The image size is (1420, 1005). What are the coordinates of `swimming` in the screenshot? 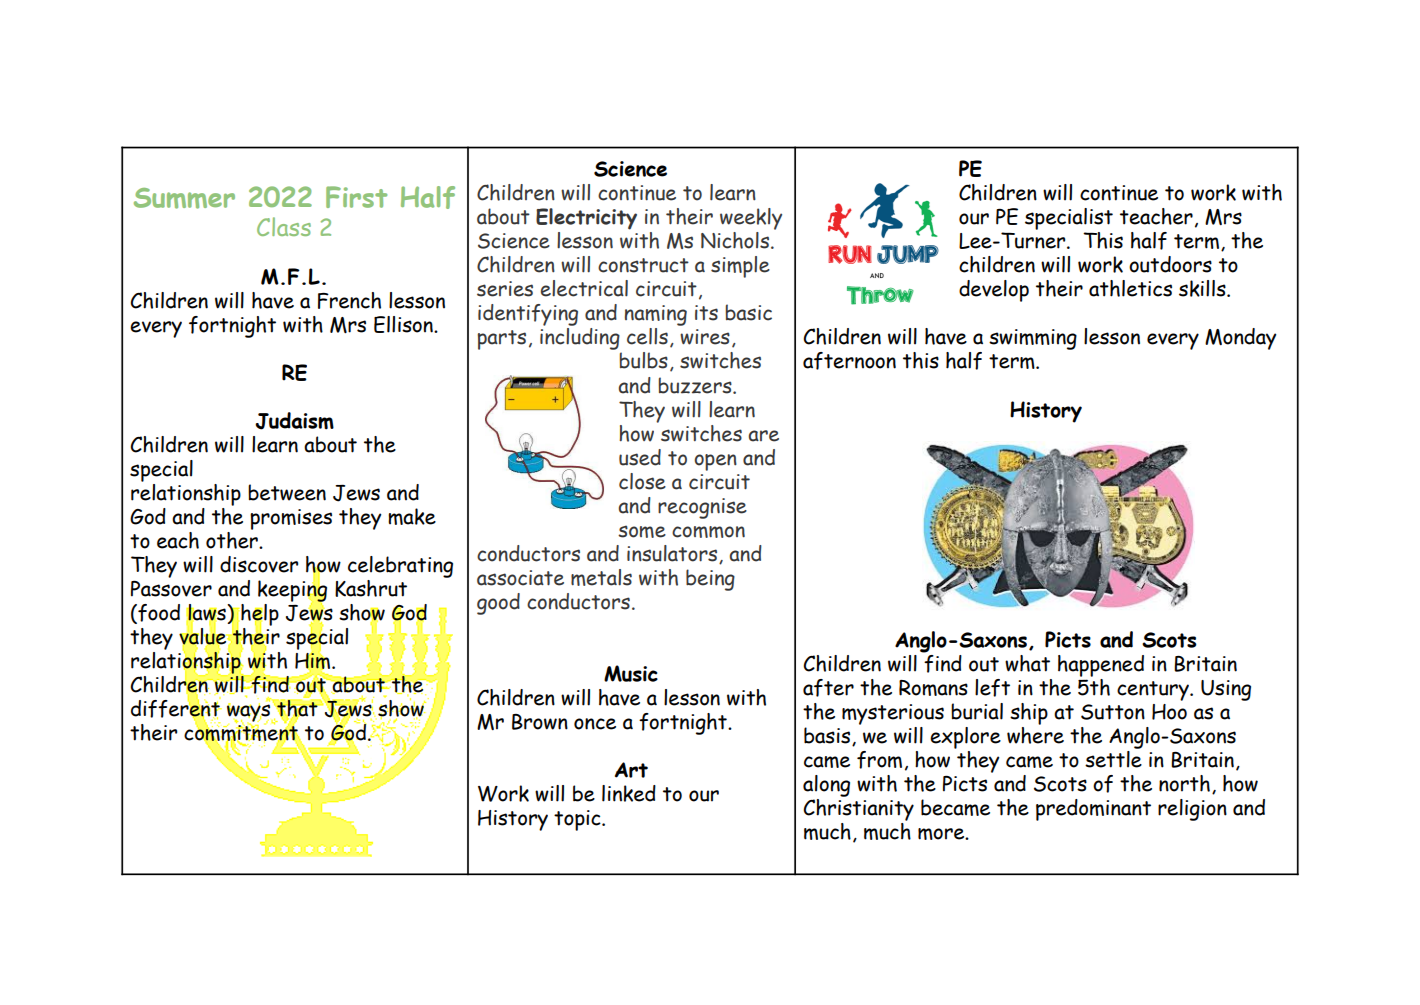 It's located at (1033, 339).
